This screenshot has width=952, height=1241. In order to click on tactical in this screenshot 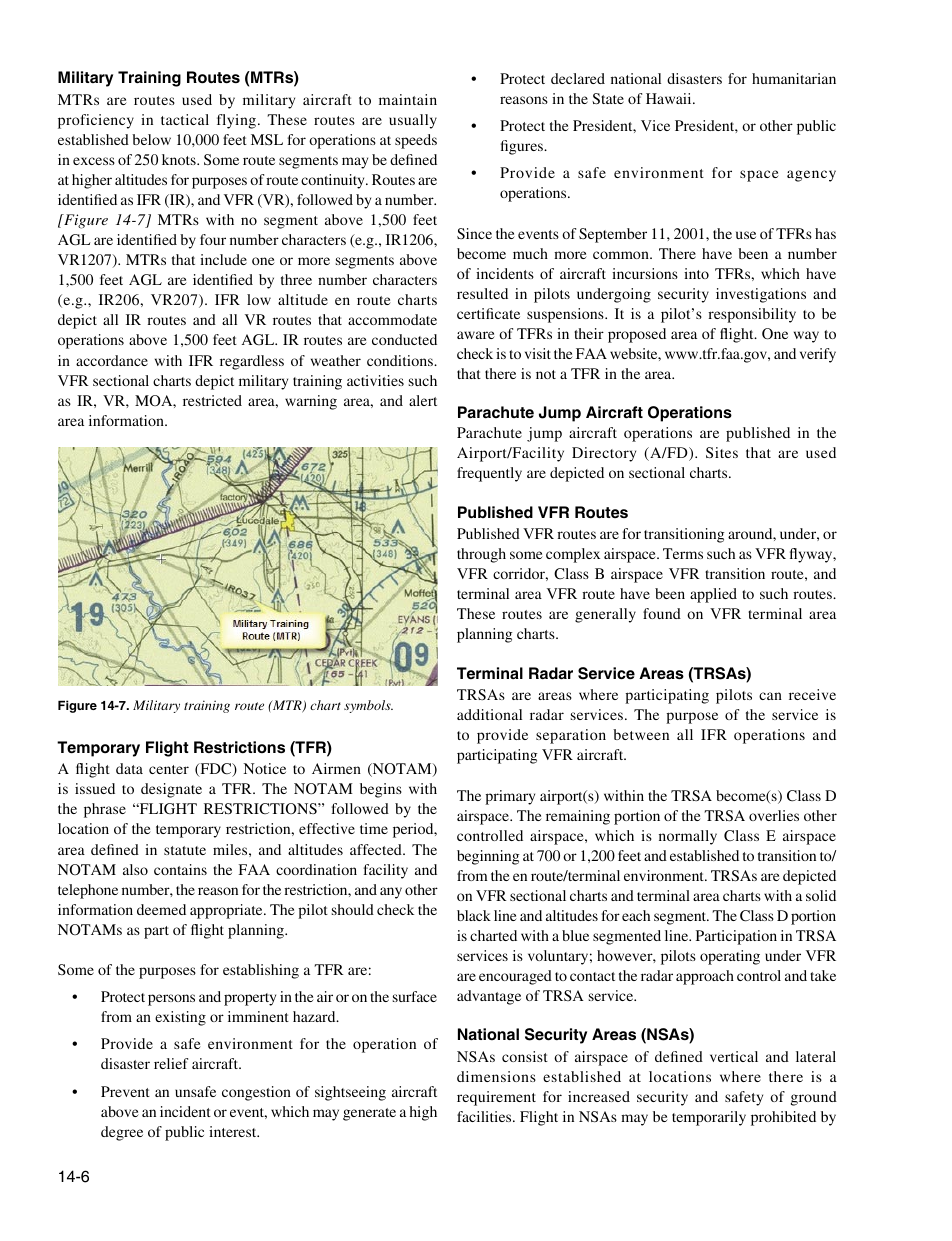, I will do `click(185, 119)`.
